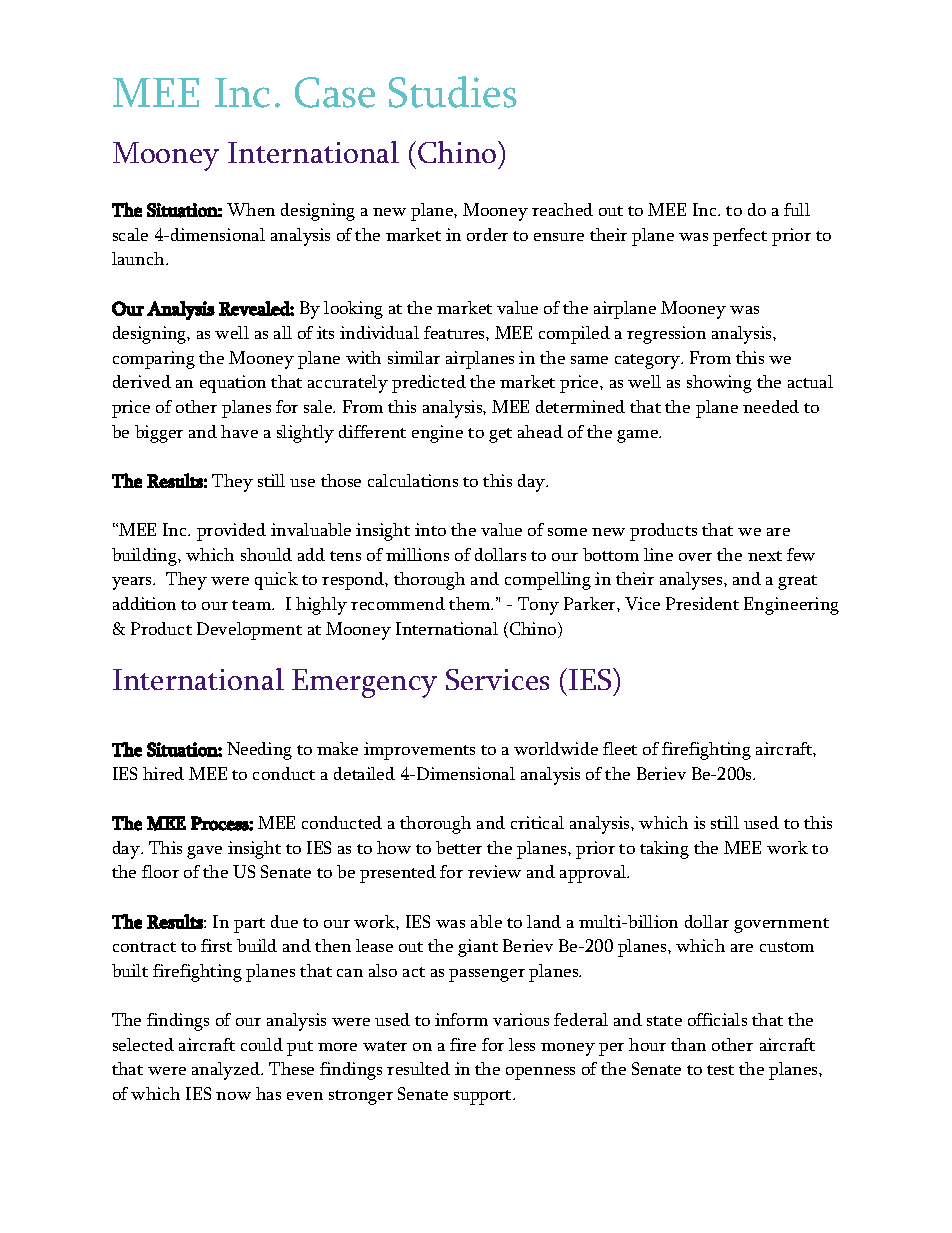  Describe the element at coordinates (283, 332) in the screenshot. I see `all` at that location.
